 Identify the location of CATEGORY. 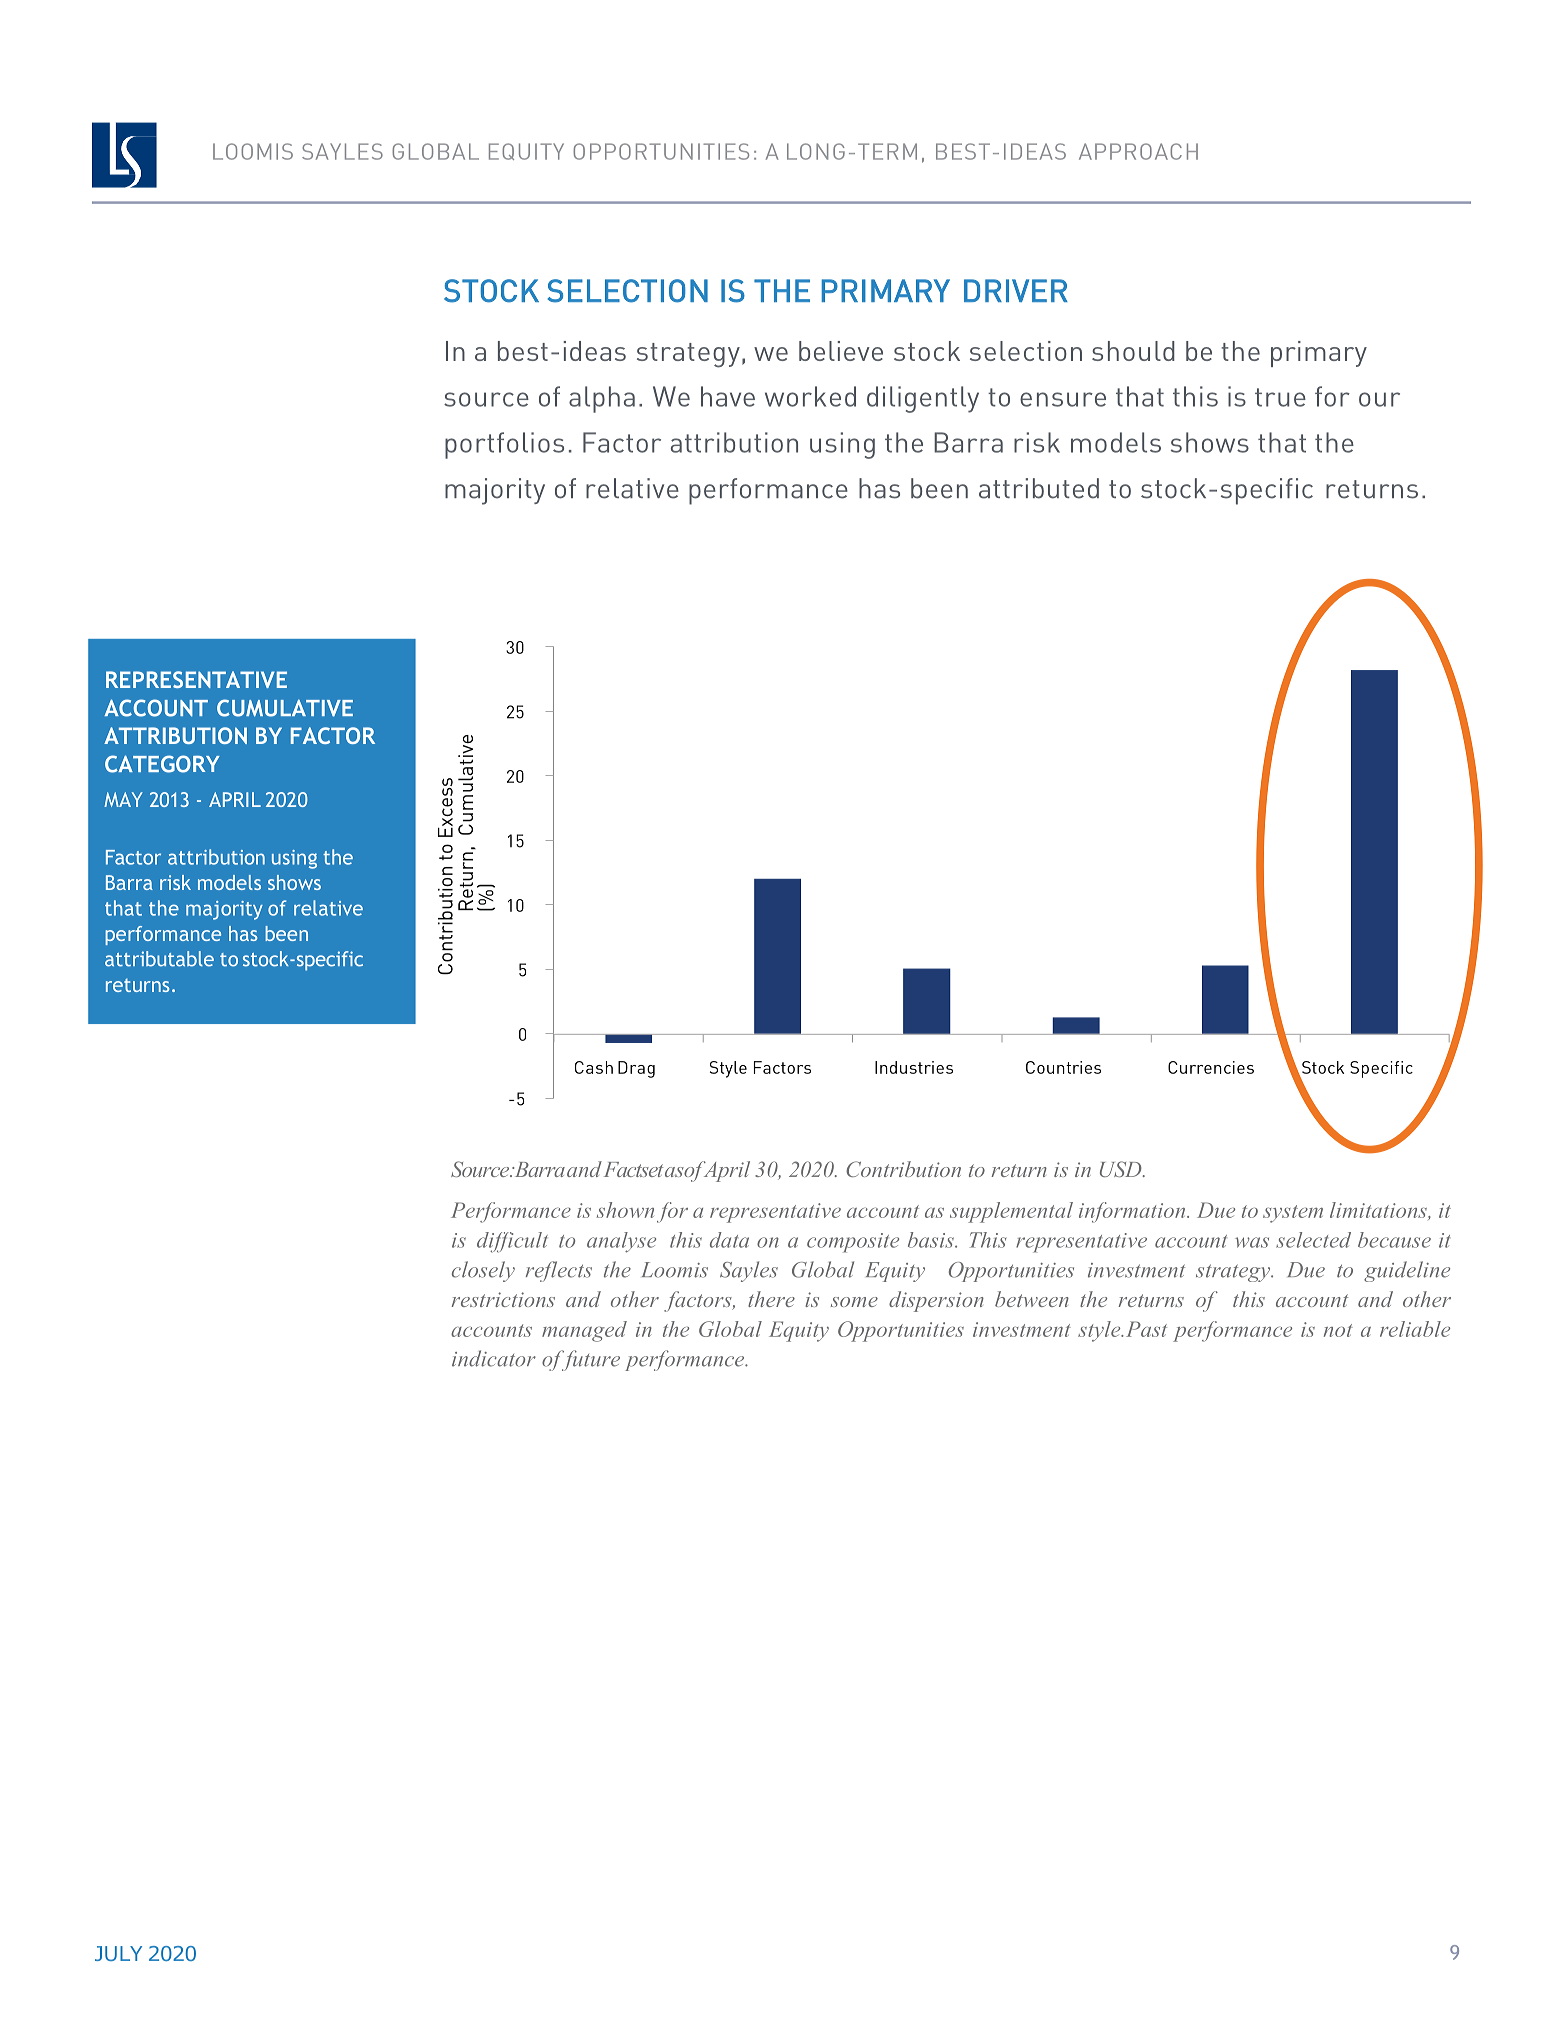
(162, 764).
